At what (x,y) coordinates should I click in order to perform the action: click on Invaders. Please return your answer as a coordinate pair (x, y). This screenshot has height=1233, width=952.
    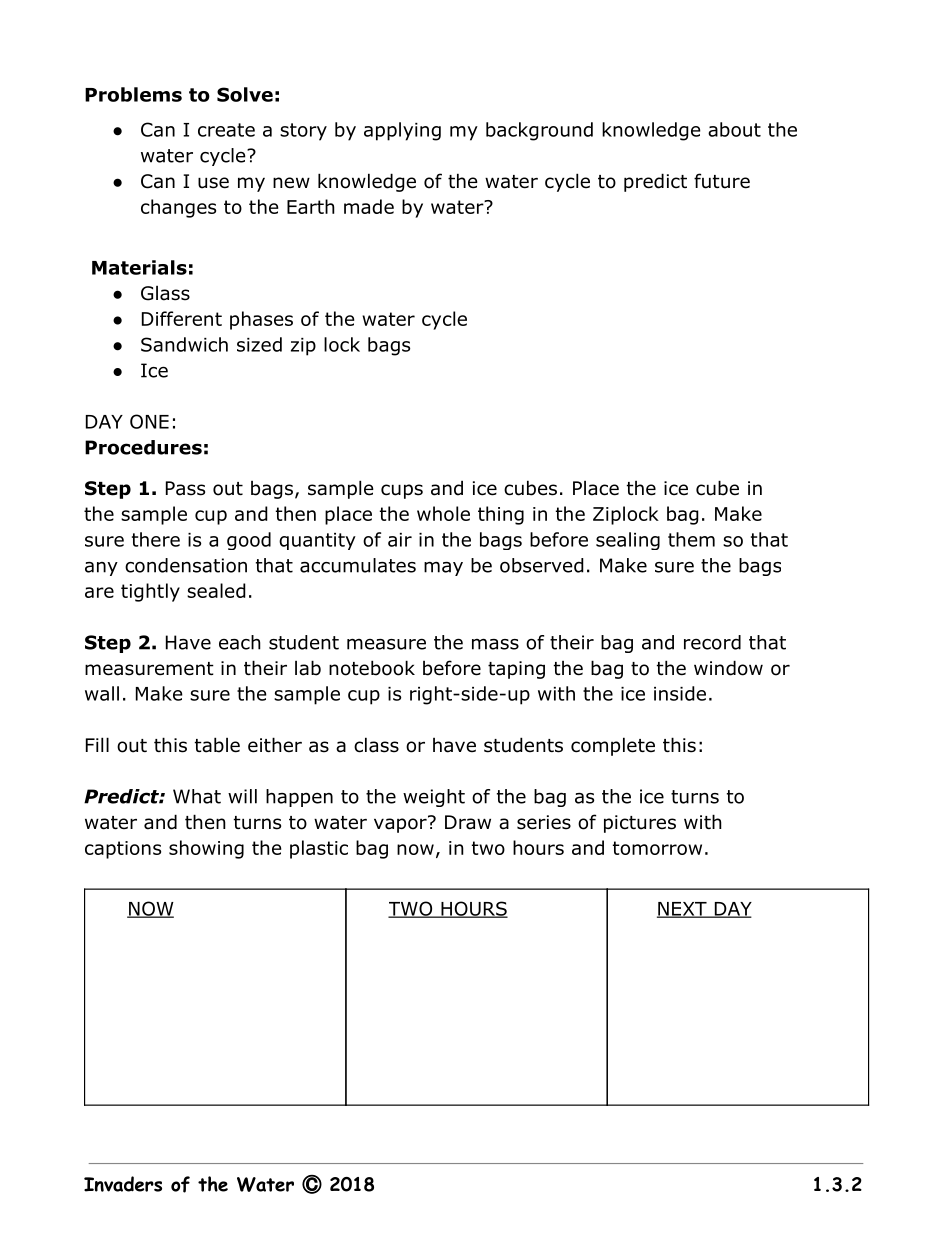
    Looking at the image, I should click on (123, 1184).
